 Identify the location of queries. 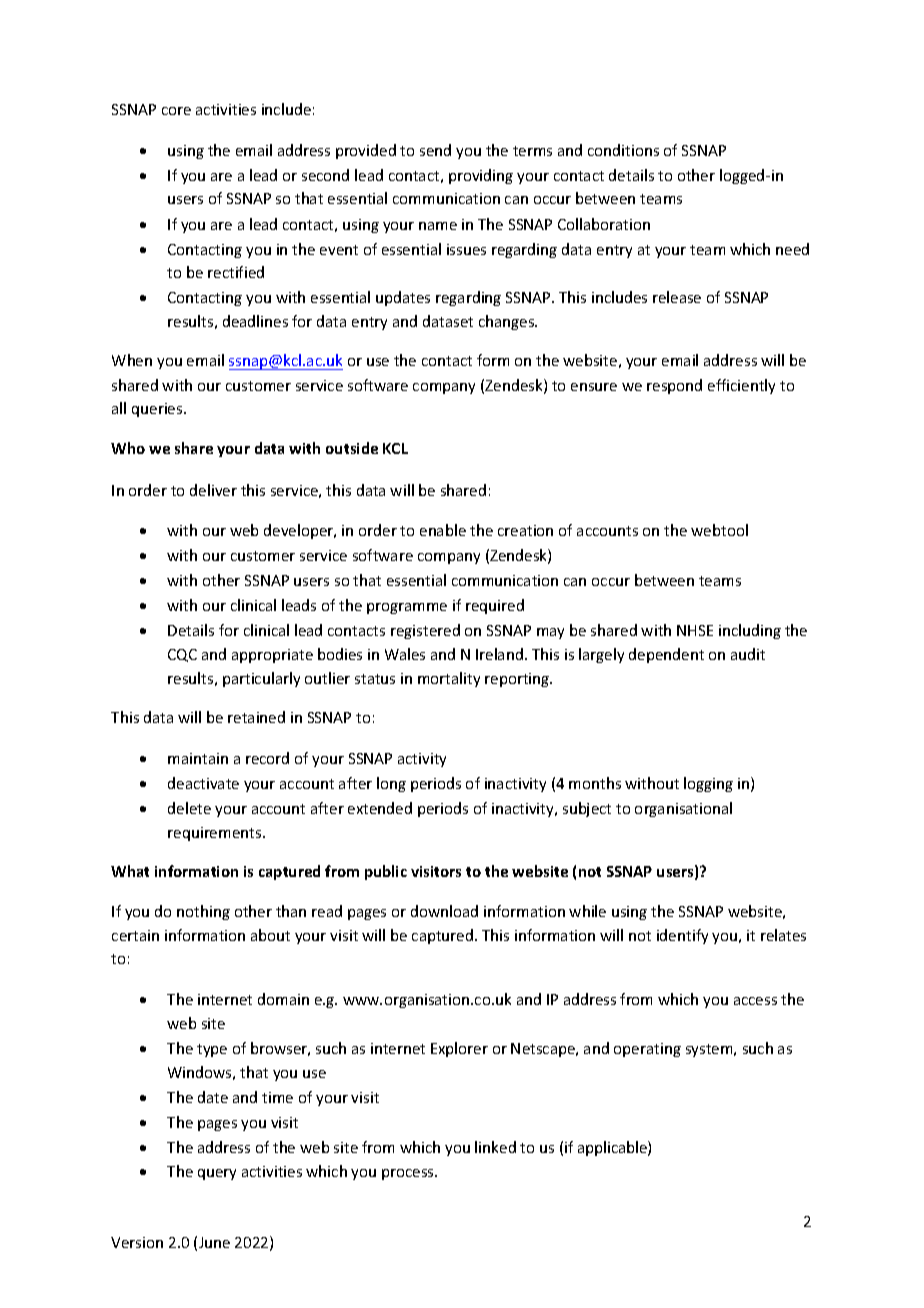
(158, 410).
